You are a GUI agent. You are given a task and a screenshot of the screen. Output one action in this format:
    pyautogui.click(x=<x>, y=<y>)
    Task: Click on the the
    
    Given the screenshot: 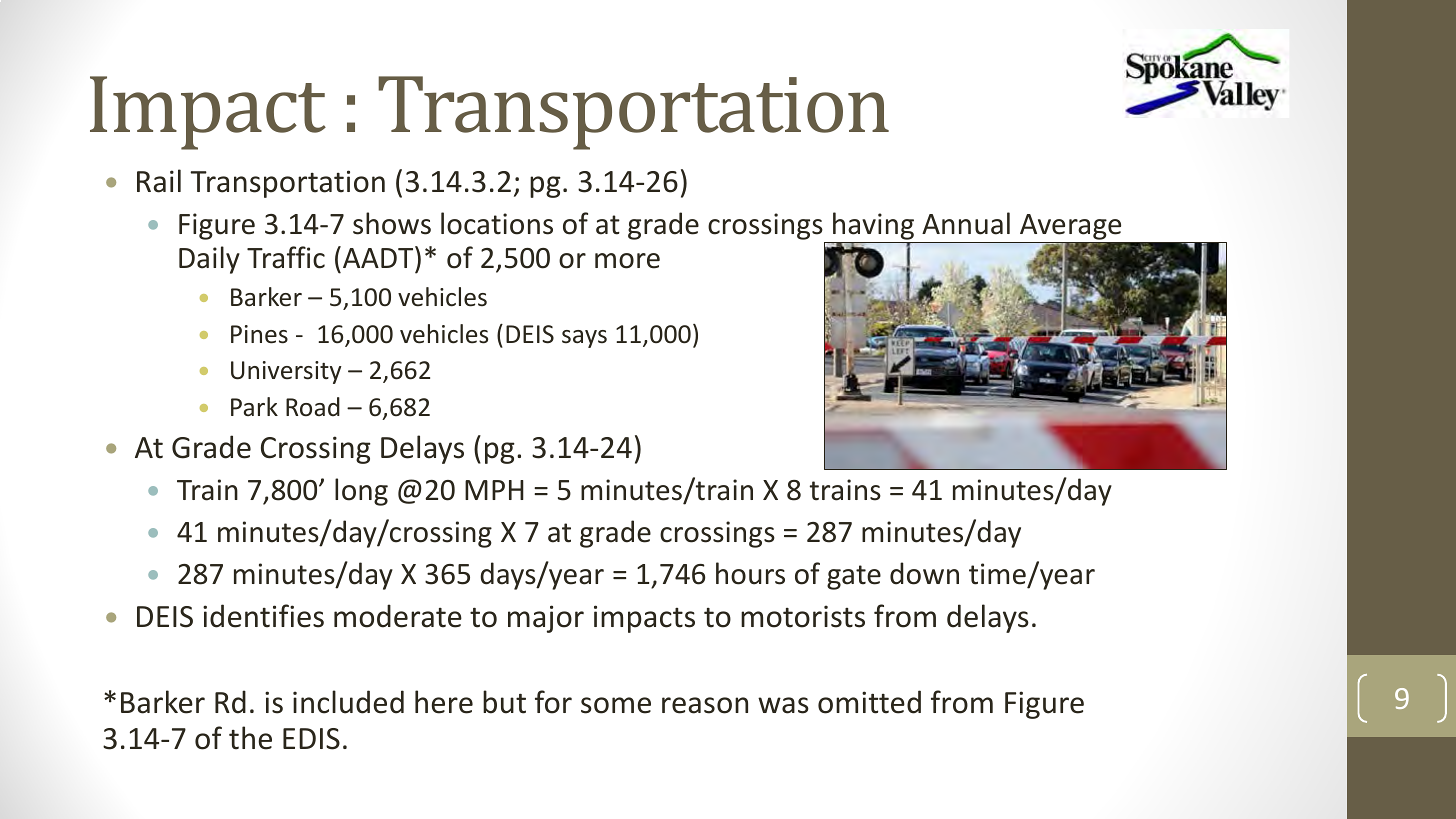 What is the action you would take?
    pyautogui.click(x=250, y=738)
